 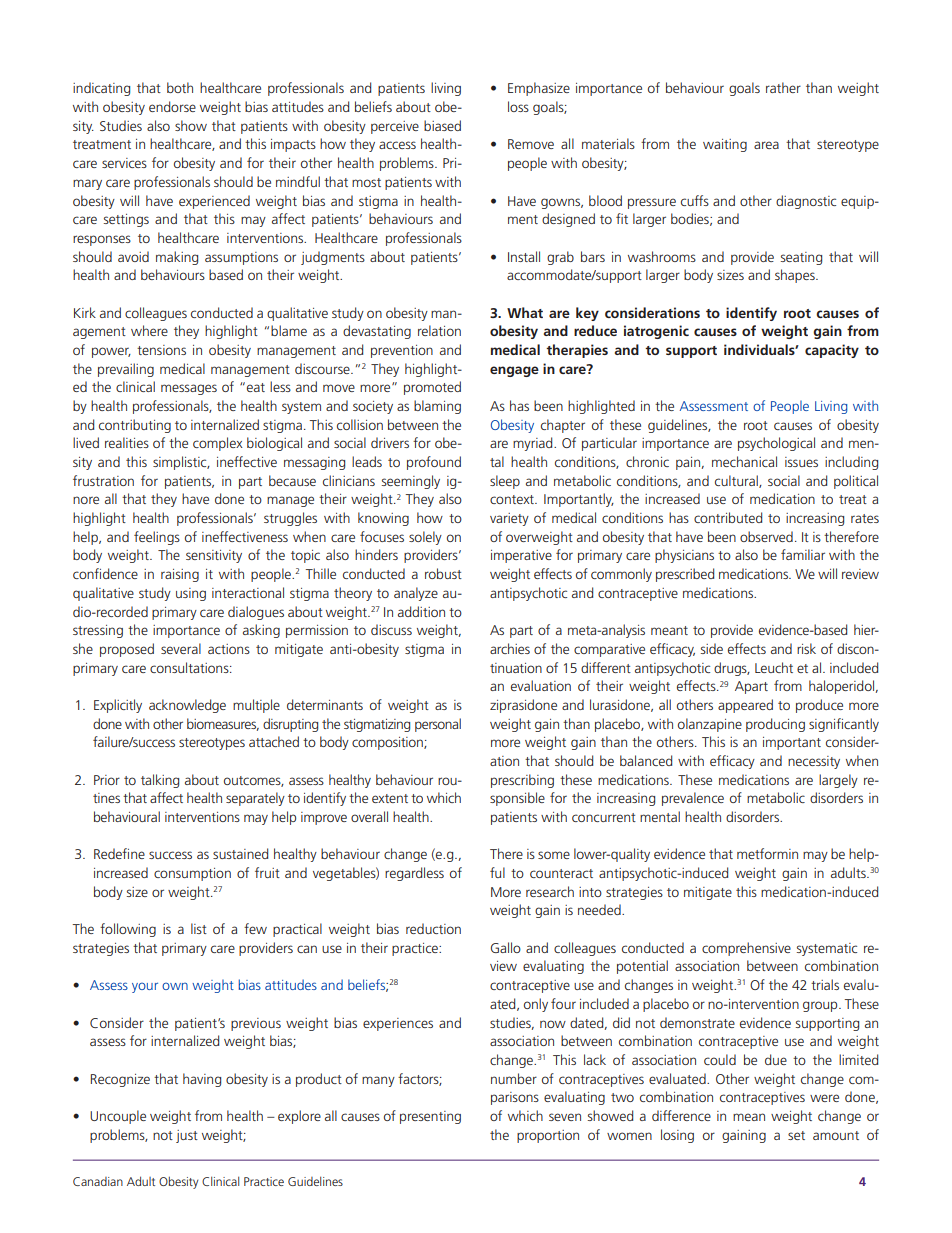 What do you see at coordinates (434, 463) in the image?
I see `profound` at bounding box center [434, 463].
